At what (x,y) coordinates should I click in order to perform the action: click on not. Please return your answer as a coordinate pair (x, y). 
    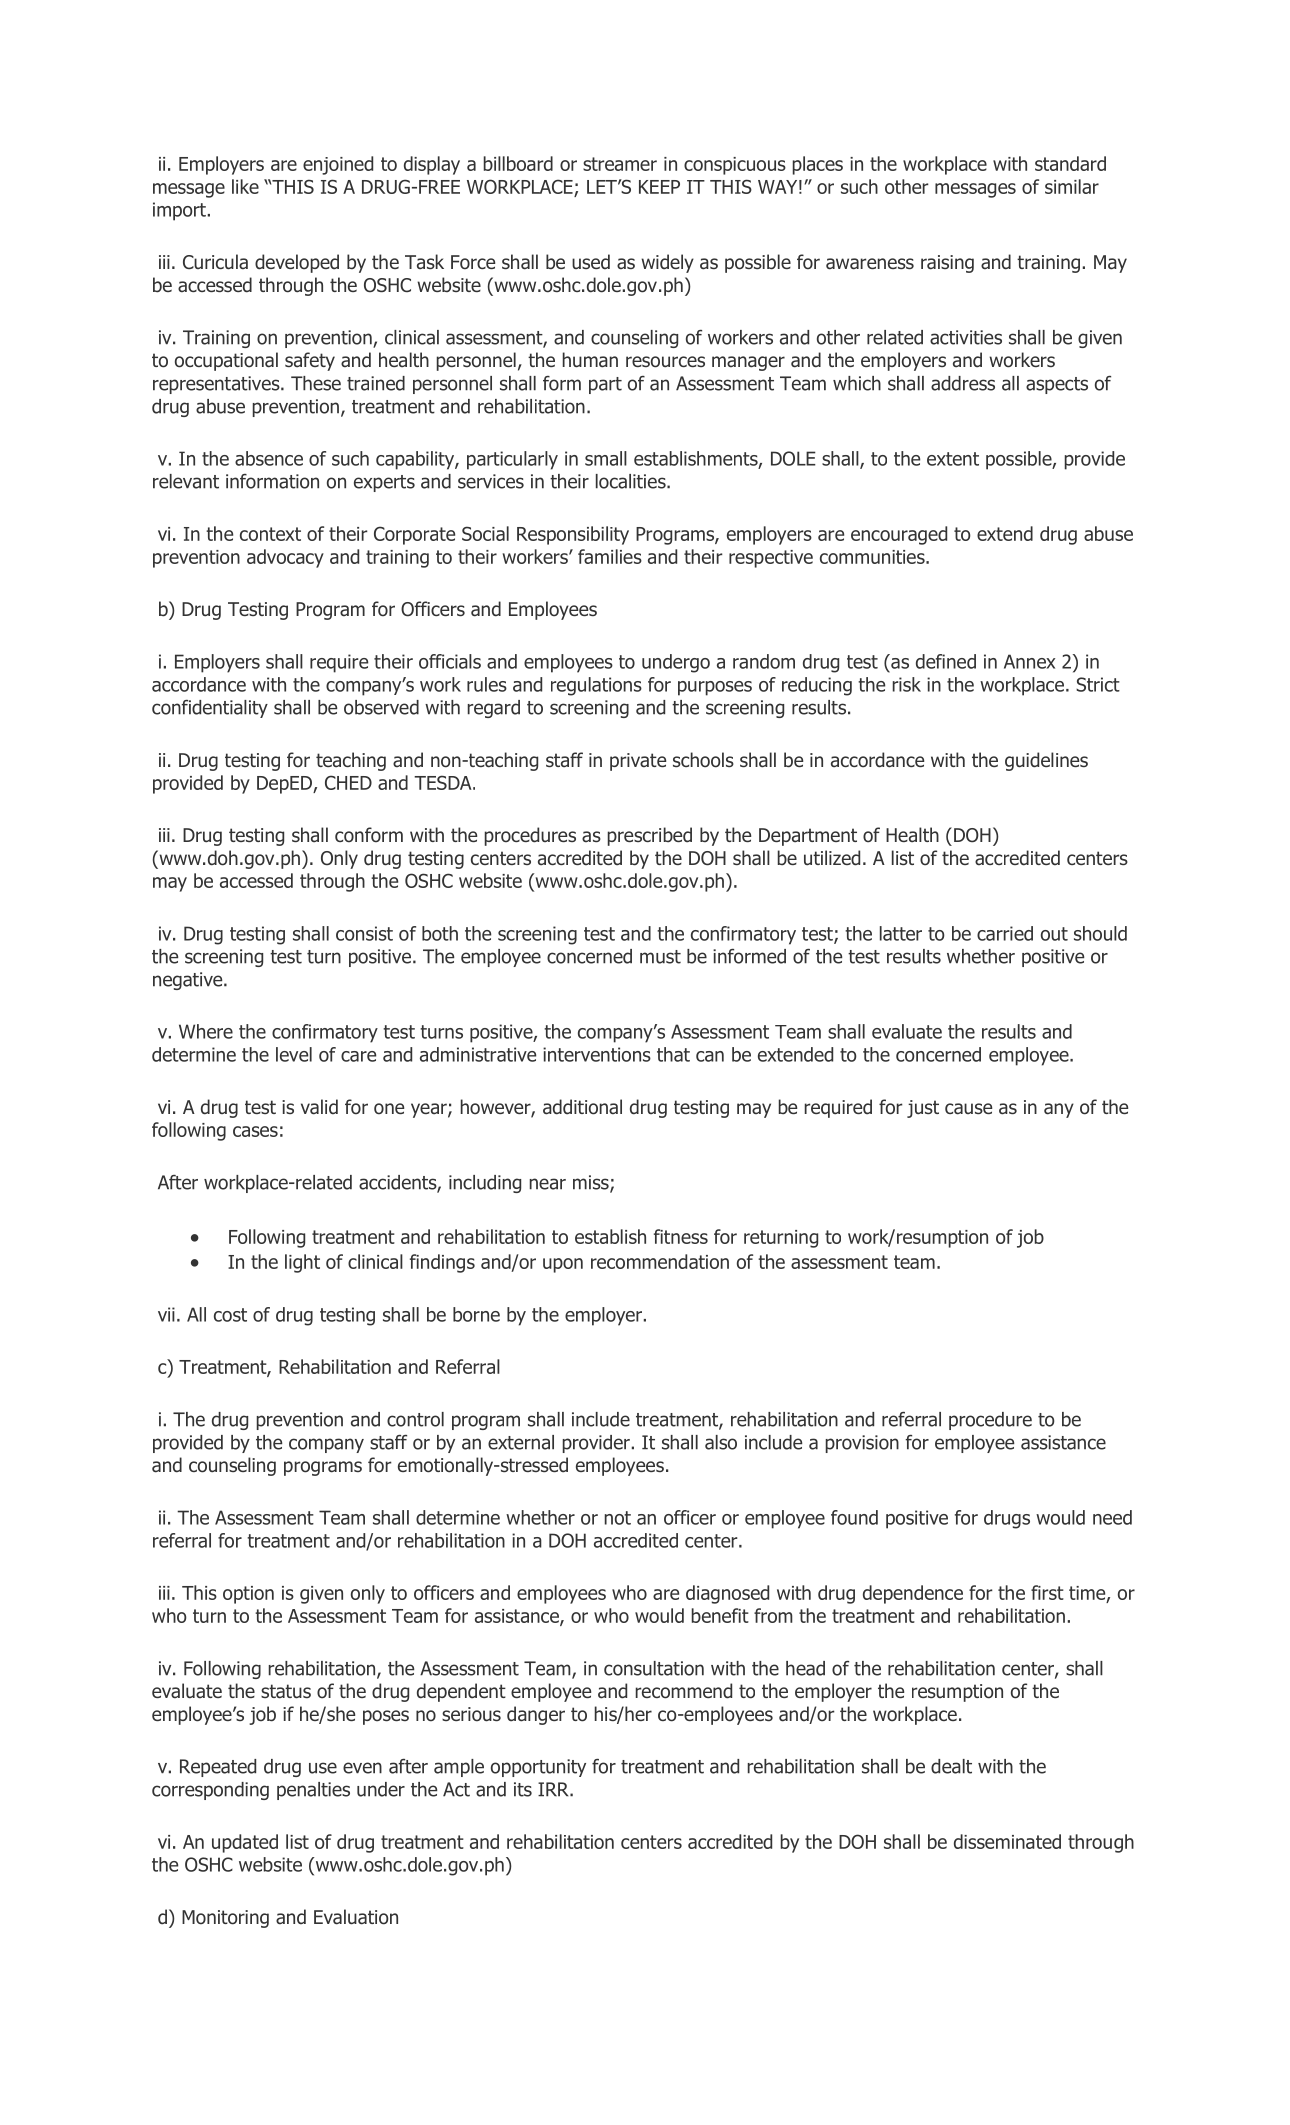
    Looking at the image, I should click on (618, 1518).
